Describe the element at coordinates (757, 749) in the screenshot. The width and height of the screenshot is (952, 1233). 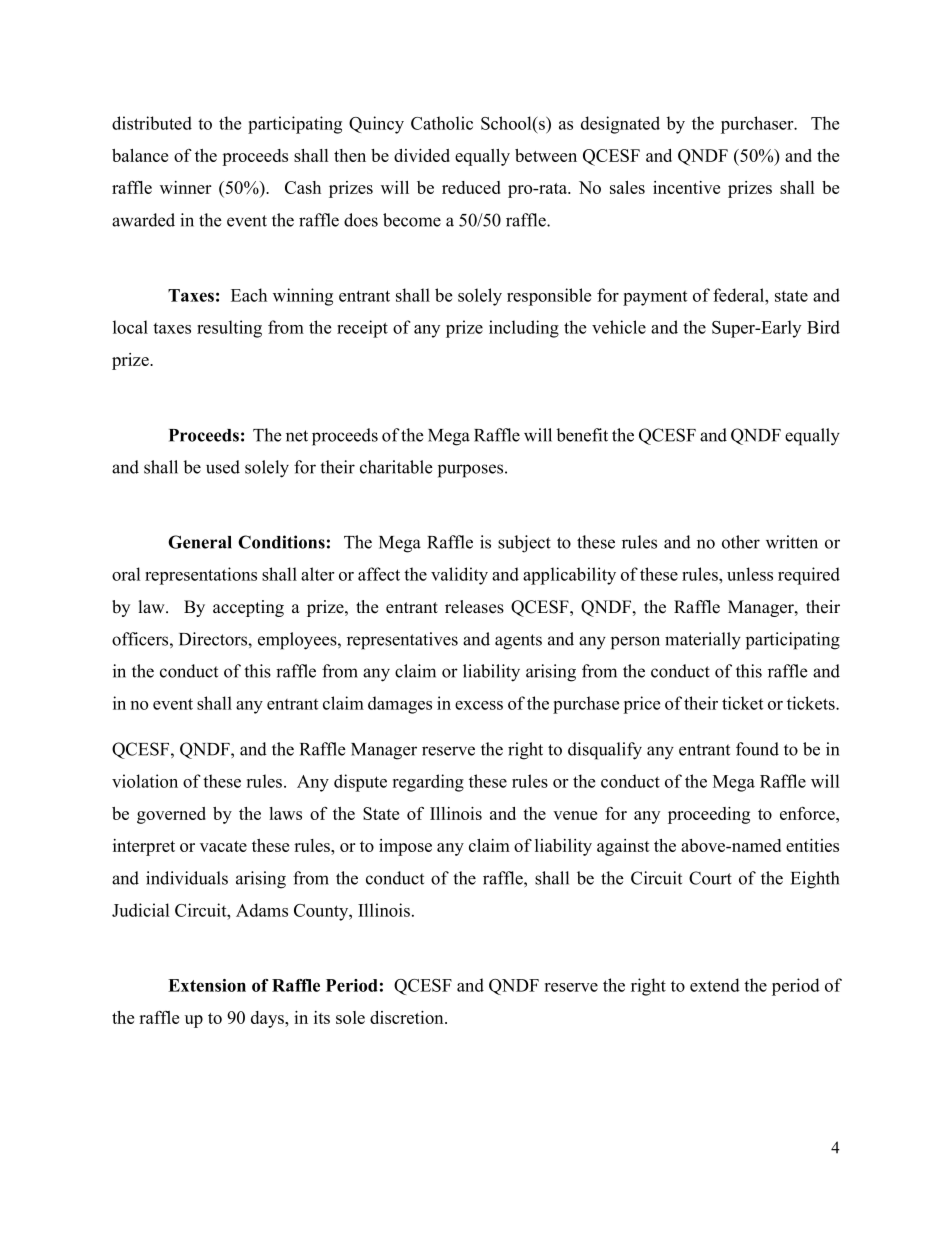
I see `found` at that location.
